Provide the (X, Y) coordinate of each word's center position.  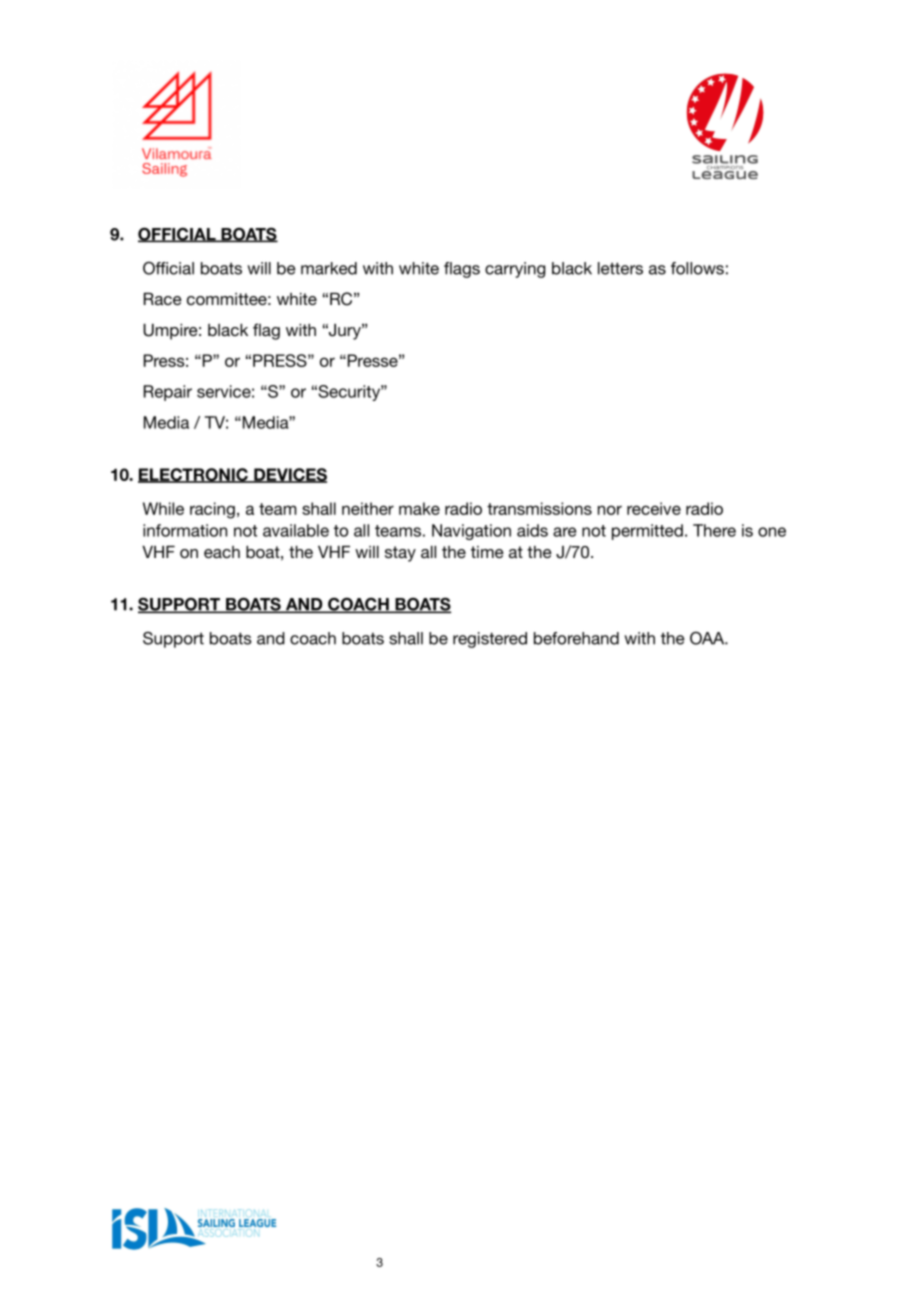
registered (490, 640)
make (419, 508)
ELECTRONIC (194, 475)
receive (654, 508)
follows (697, 268)
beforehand (576, 638)
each (222, 552)
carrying (515, 270)
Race (163, 299)
